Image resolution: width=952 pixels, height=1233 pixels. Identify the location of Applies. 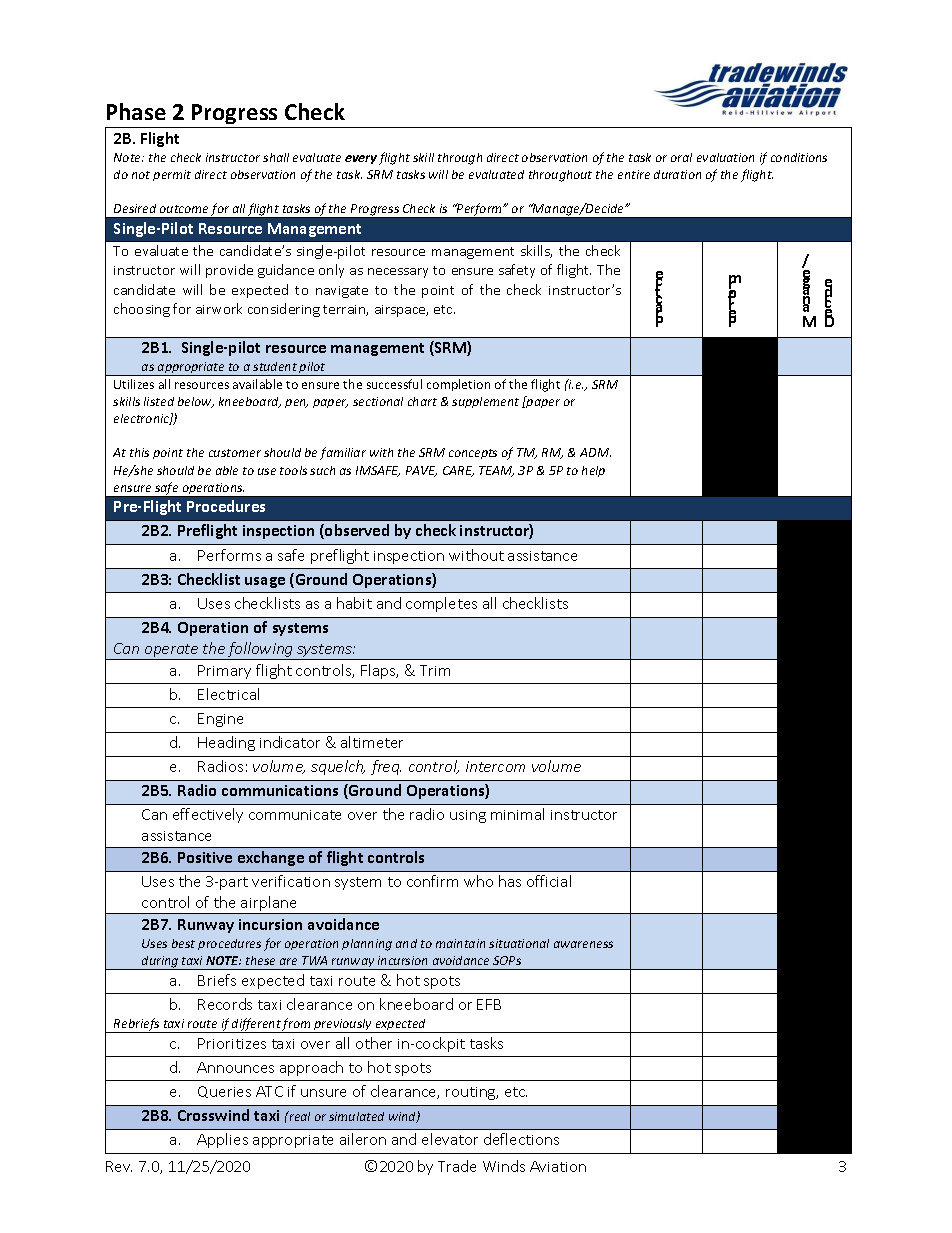
(222, 1140).
